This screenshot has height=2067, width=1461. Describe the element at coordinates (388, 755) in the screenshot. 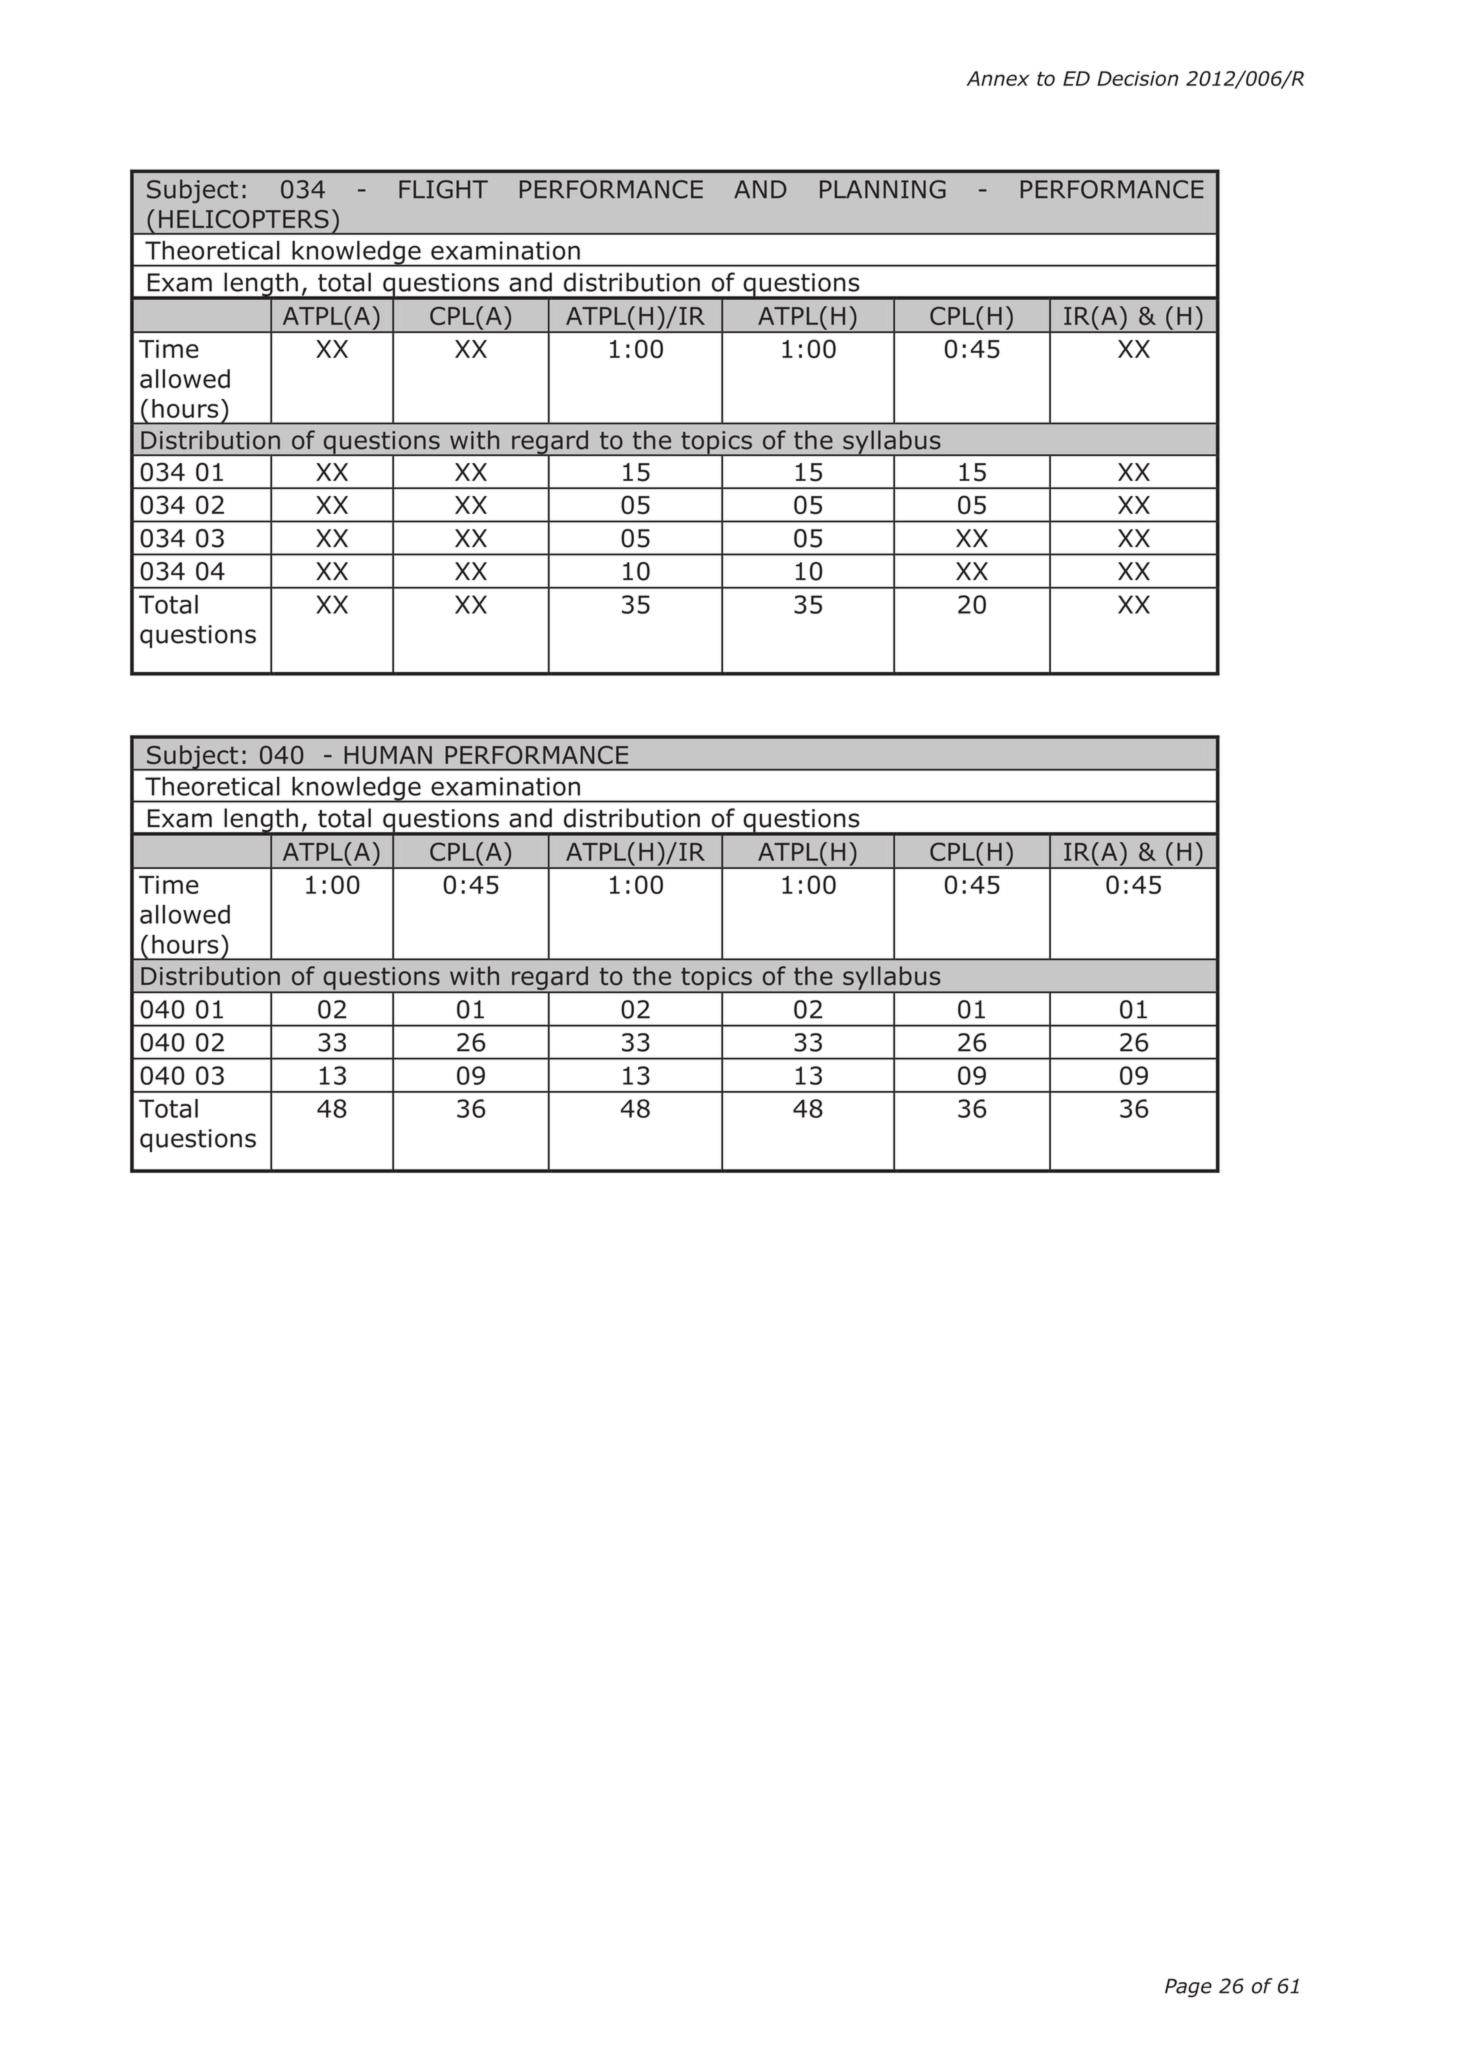

I see `HUMAN` at that location.
